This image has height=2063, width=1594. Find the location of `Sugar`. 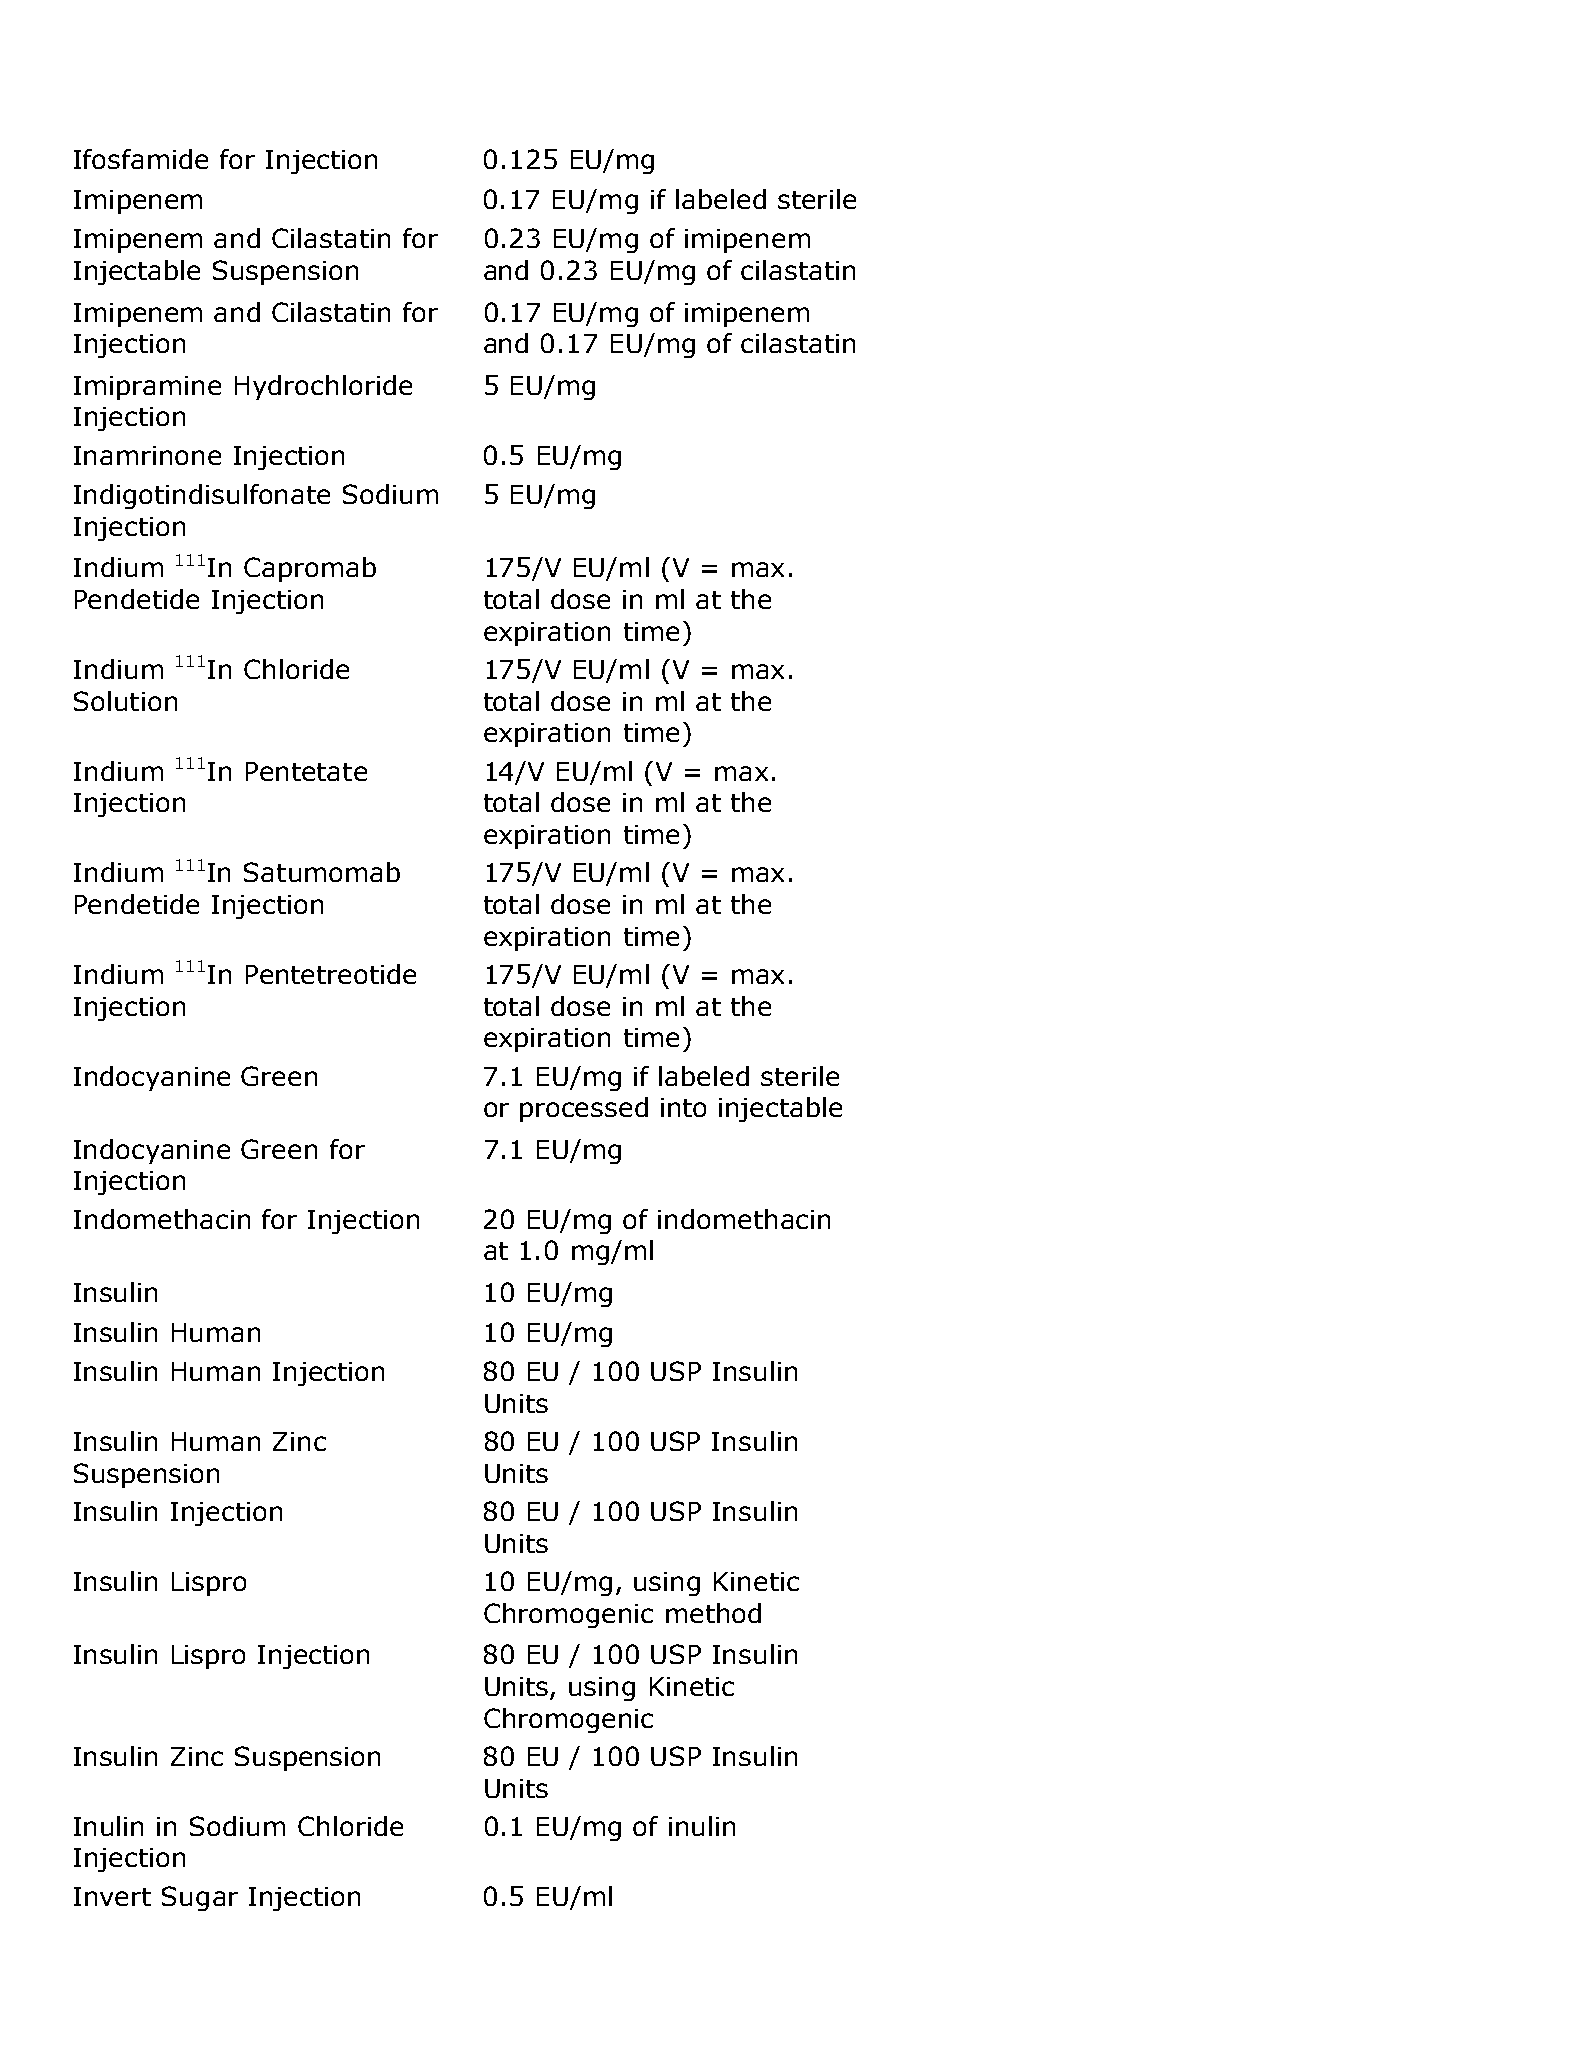

Sugar is located at coordinates (200, 1898).
